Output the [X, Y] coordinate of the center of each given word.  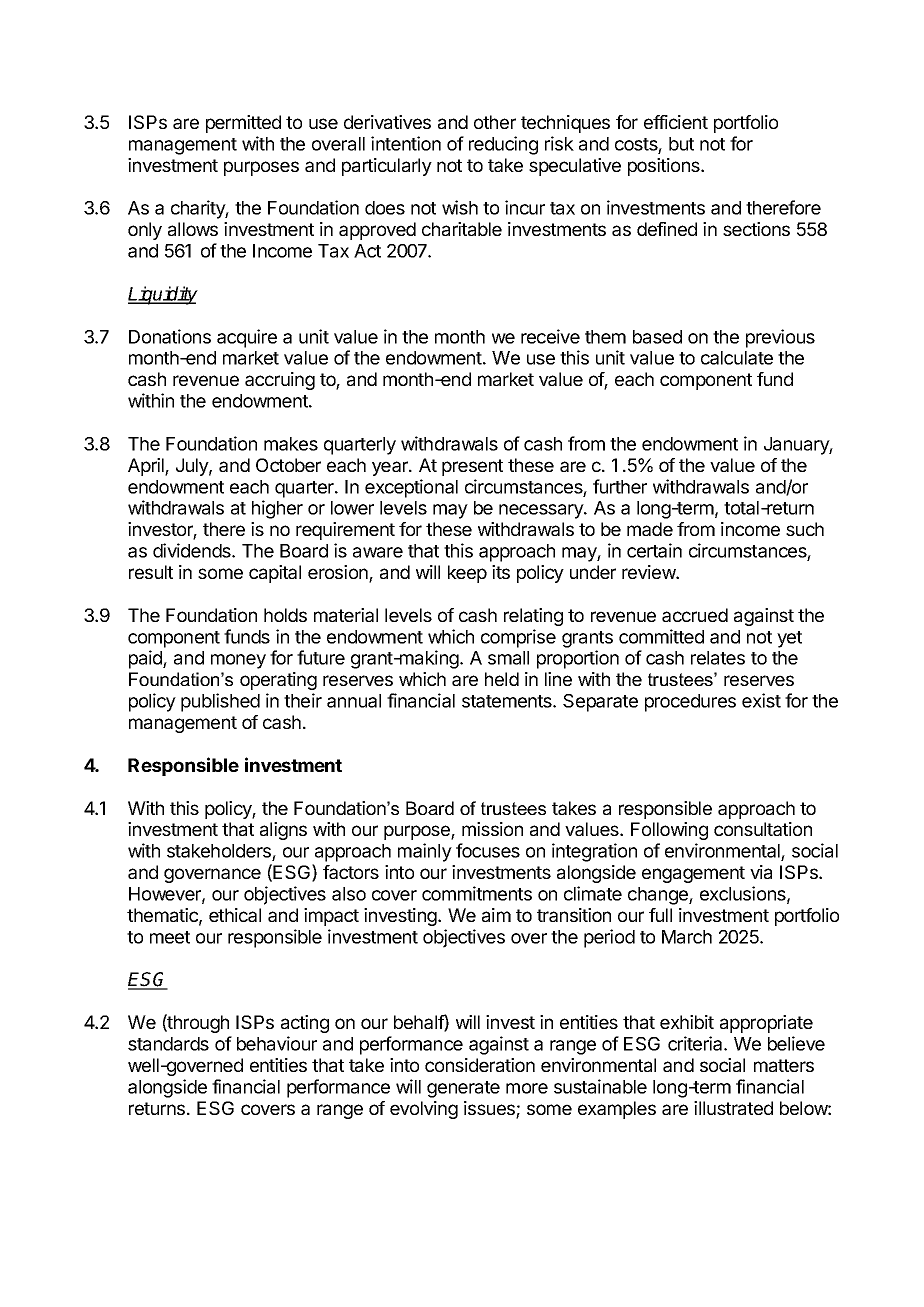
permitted [243, 124]
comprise [518, 638]
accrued [695, 615]
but [681, 144]
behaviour [277, 1043]
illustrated [733, 1108]
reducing [503, 145]
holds [285, 615]
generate [463, 1089]
